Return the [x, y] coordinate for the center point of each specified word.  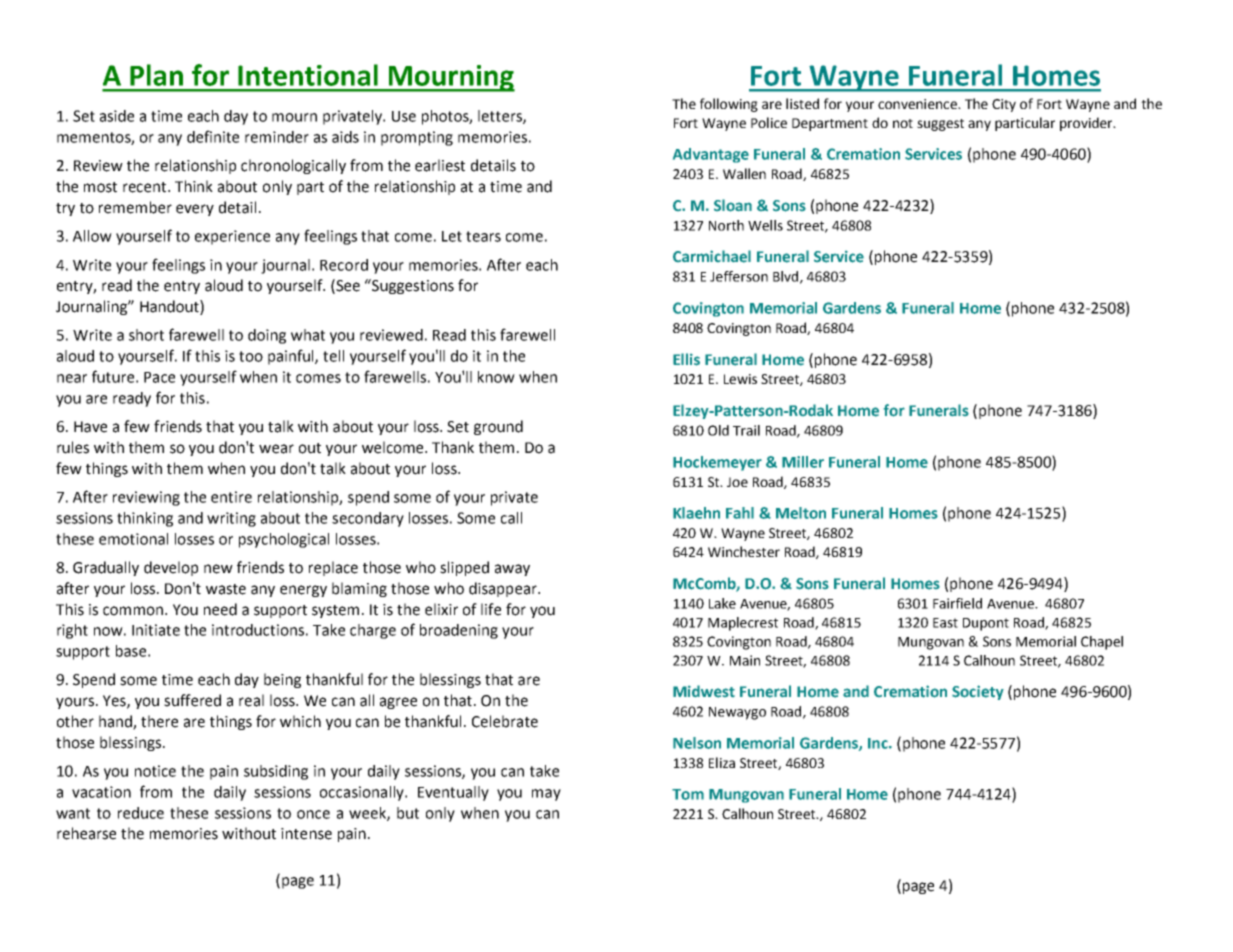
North [726, 225]
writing [231, 519]
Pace [159, 377]
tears [483, 236]
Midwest [704, 691]
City [1004, 105]
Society [978, 692]
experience [232, 237]
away [512, 570]
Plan [156, 75]
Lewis [740, 379]
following [729, 105]
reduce [141, 813]
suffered [192, 700]
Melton [801, 513]
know [496, 377]
